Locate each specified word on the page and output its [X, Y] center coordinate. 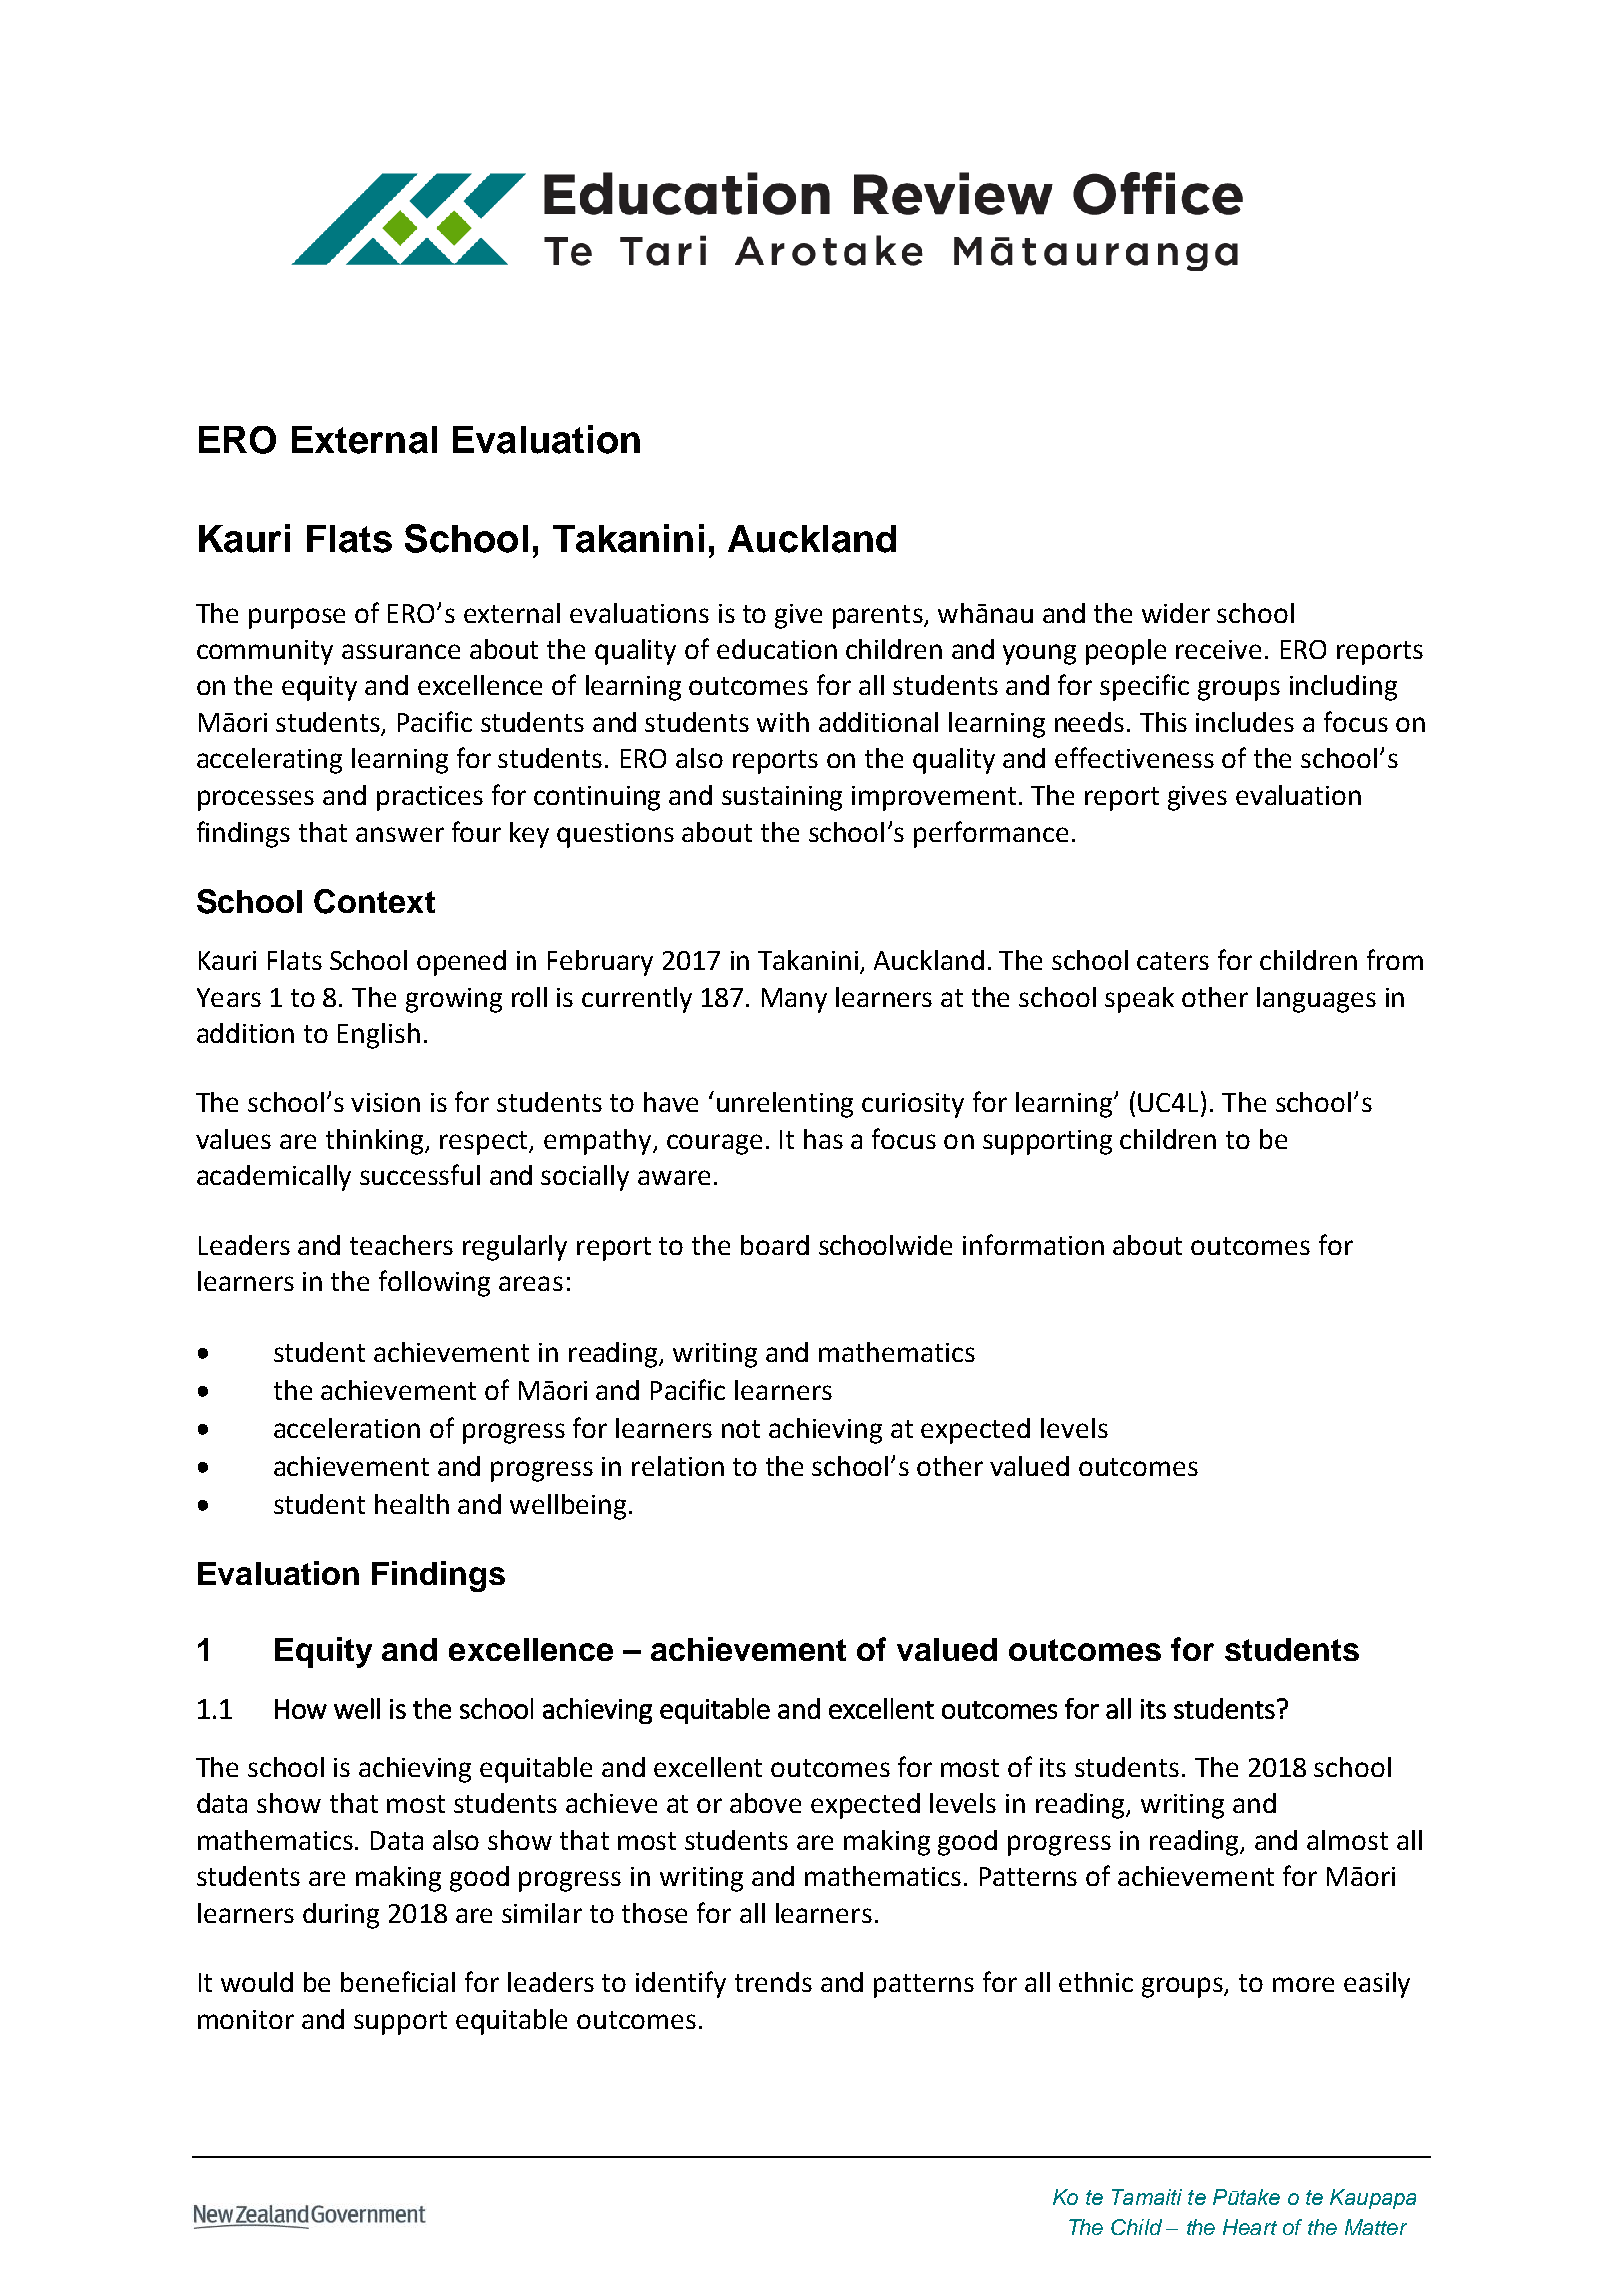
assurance [401, 651]
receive [1218, 649]
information [1033, 1244]
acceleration [347, 1428]
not [741, 1429]
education [777, 649]
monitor [246, 2019]
